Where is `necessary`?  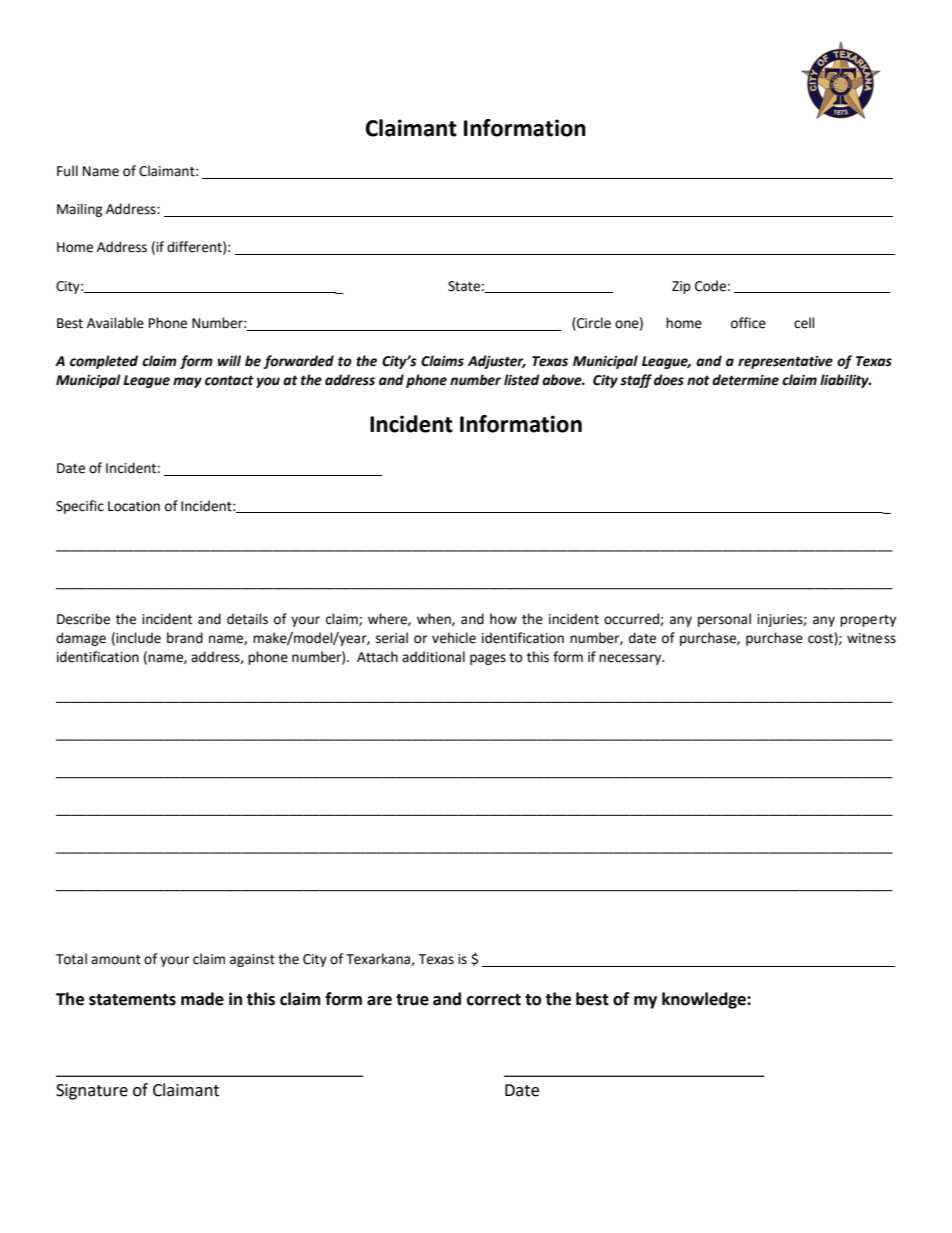 necessary is located at coordinates (631, 659).
